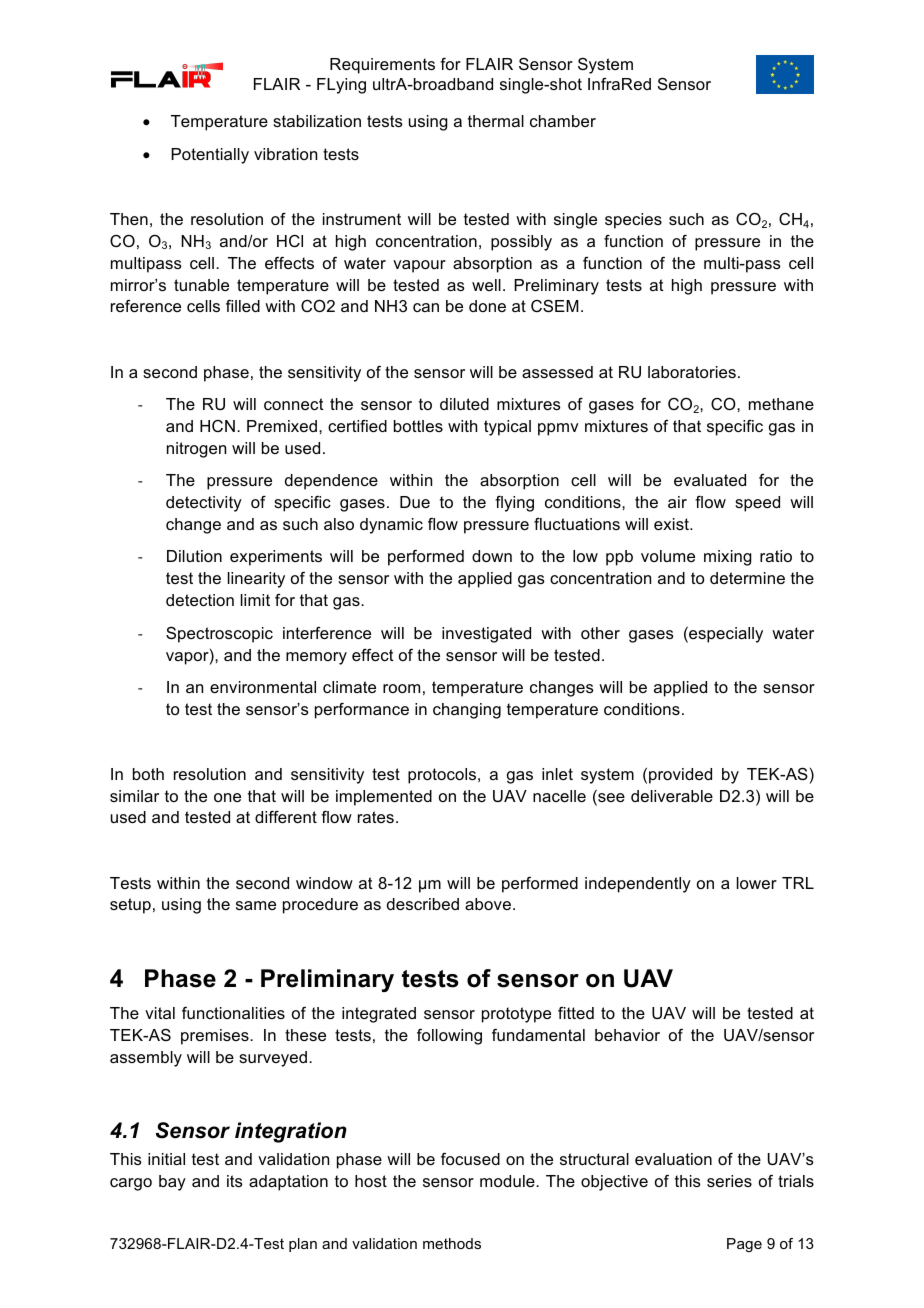 Image resolution: width=924 pixels, height=1308 pixels. I want to click on filled, so click(243, 306).
